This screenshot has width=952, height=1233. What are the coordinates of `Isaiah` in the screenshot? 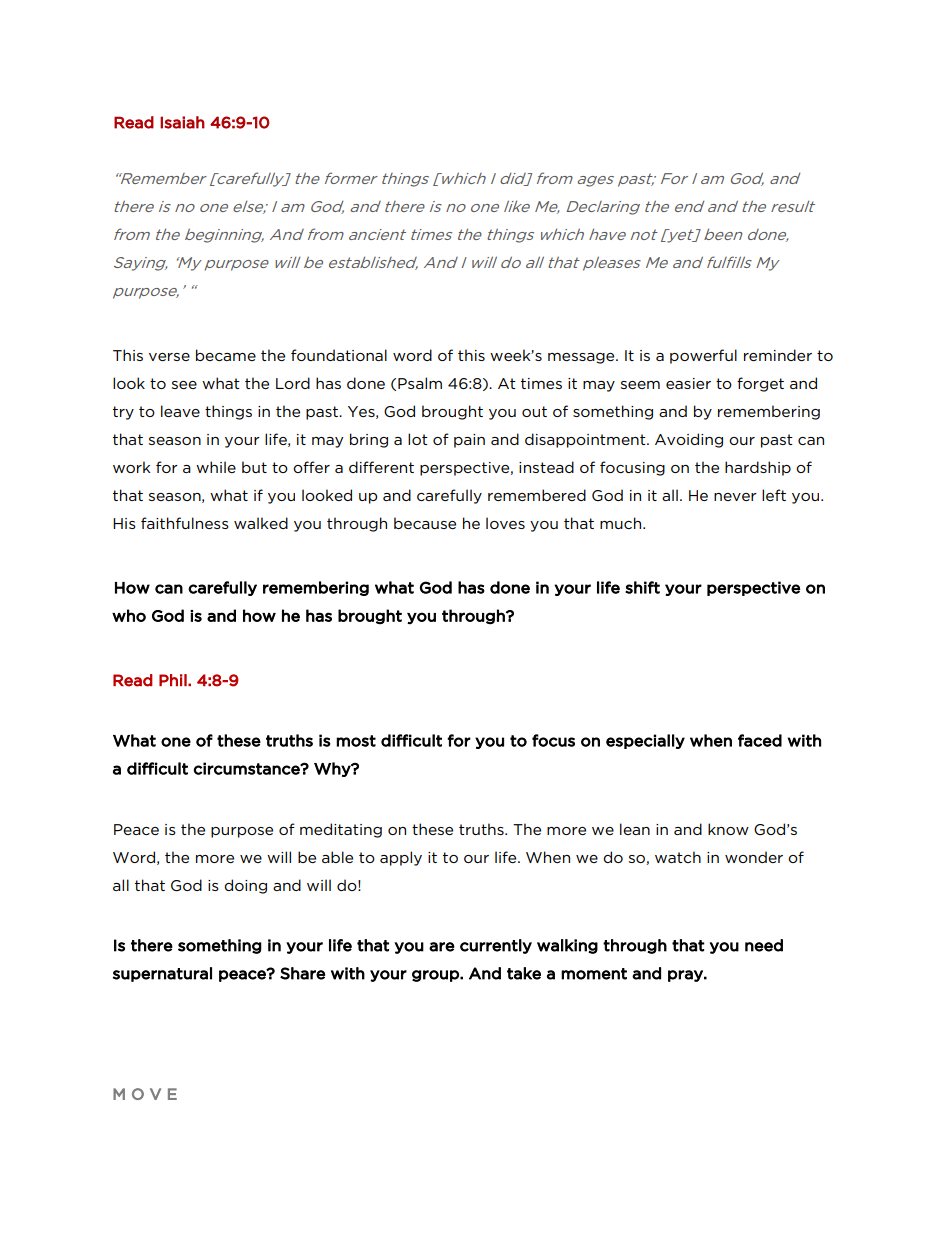 It's located at (182, 122).
